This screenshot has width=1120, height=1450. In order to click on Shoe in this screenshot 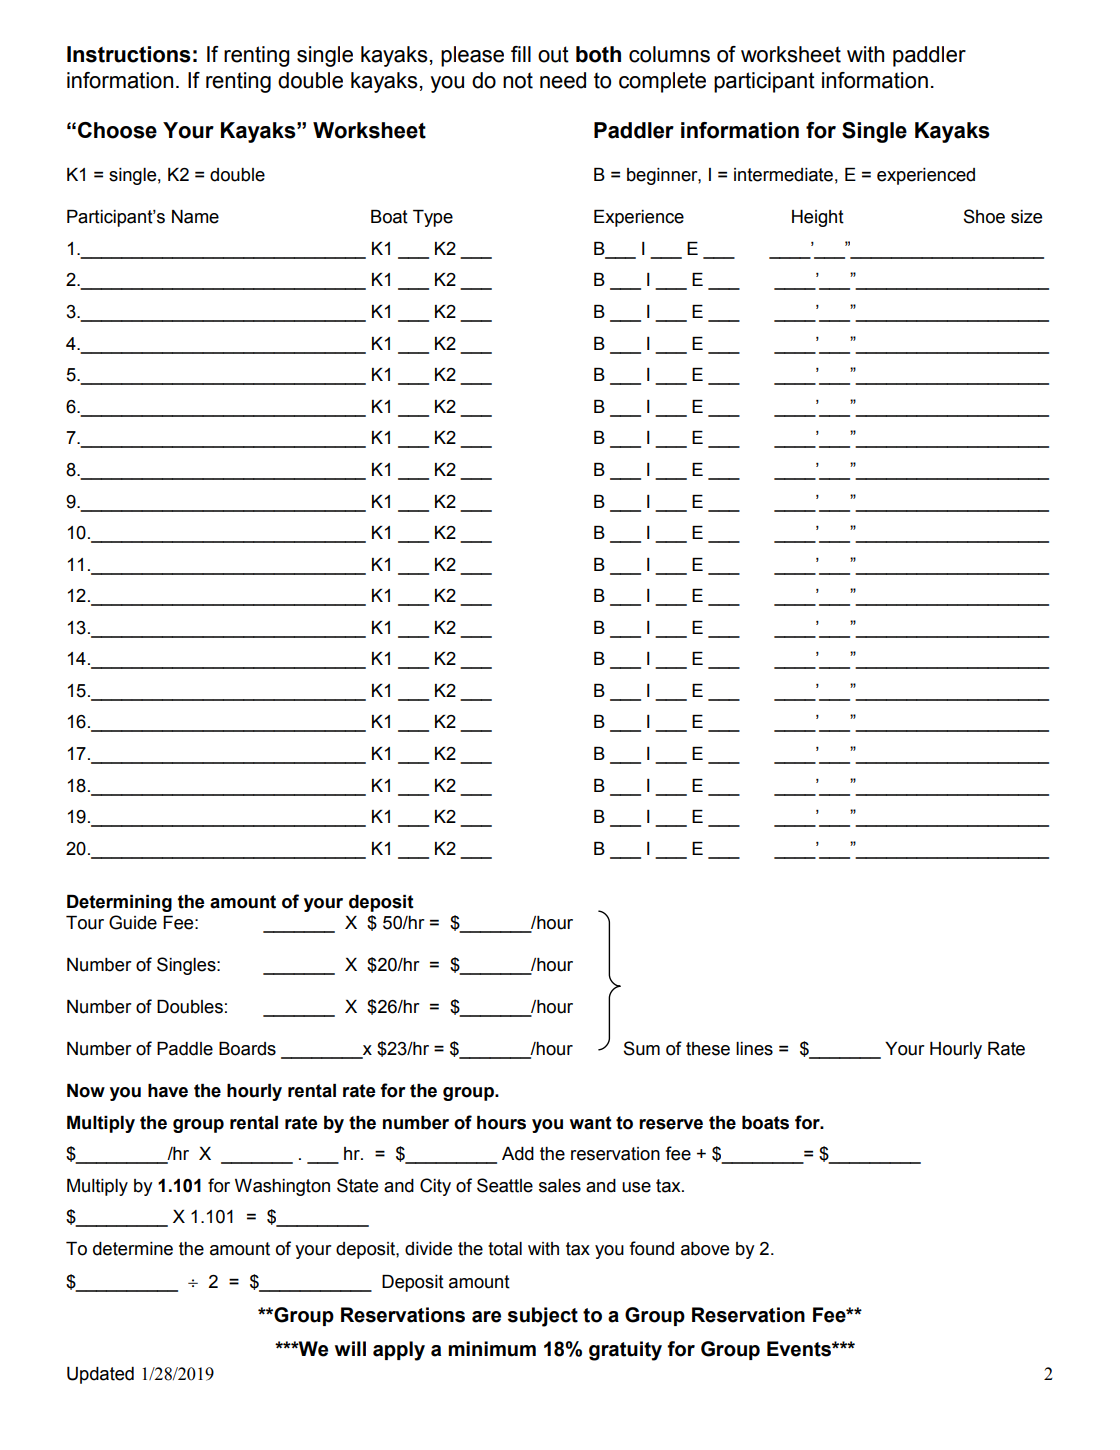, I will do `click(984, 216)`.
